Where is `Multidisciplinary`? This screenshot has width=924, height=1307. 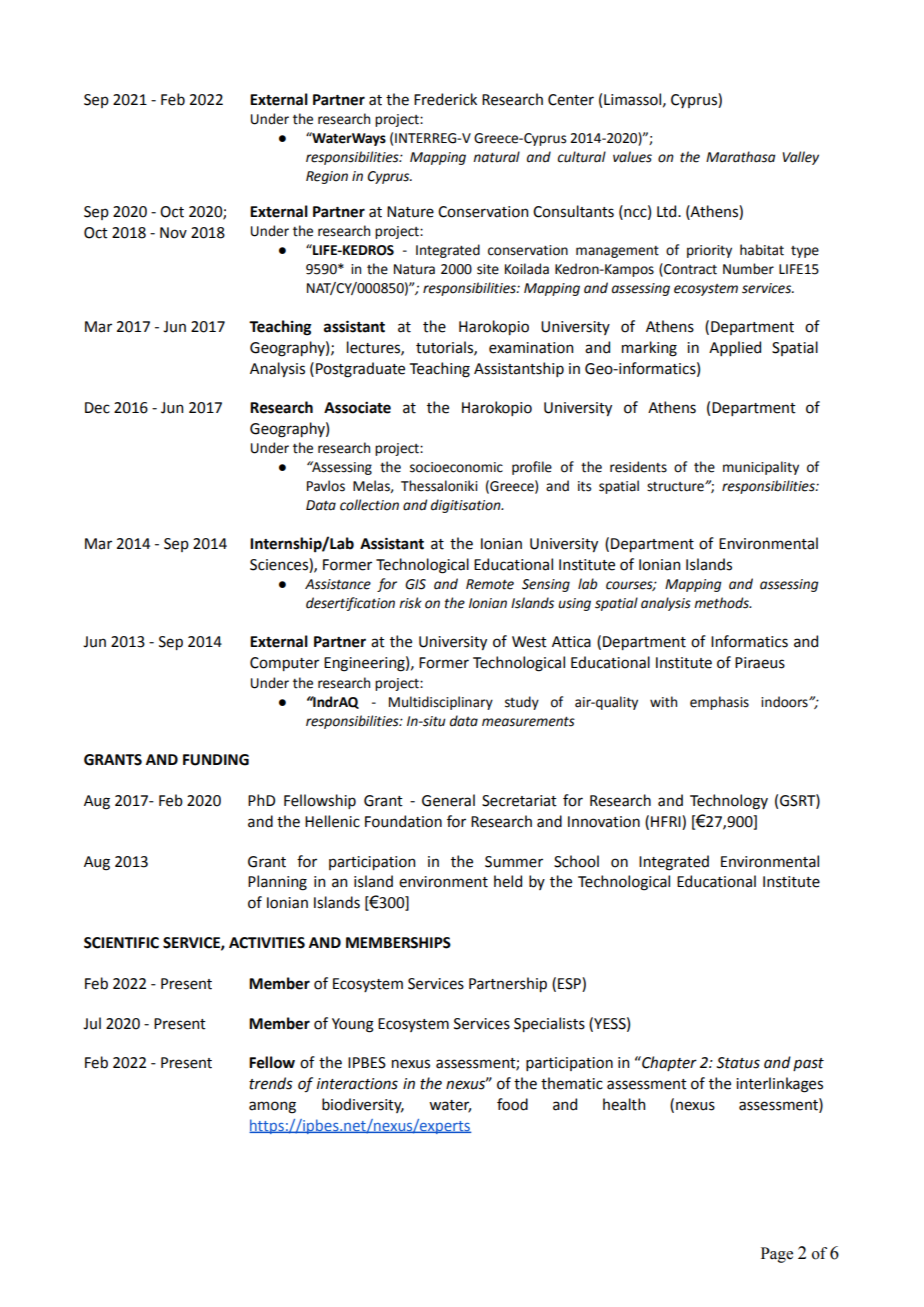
Multidisciplinary is located at coordinates (441, 703).
